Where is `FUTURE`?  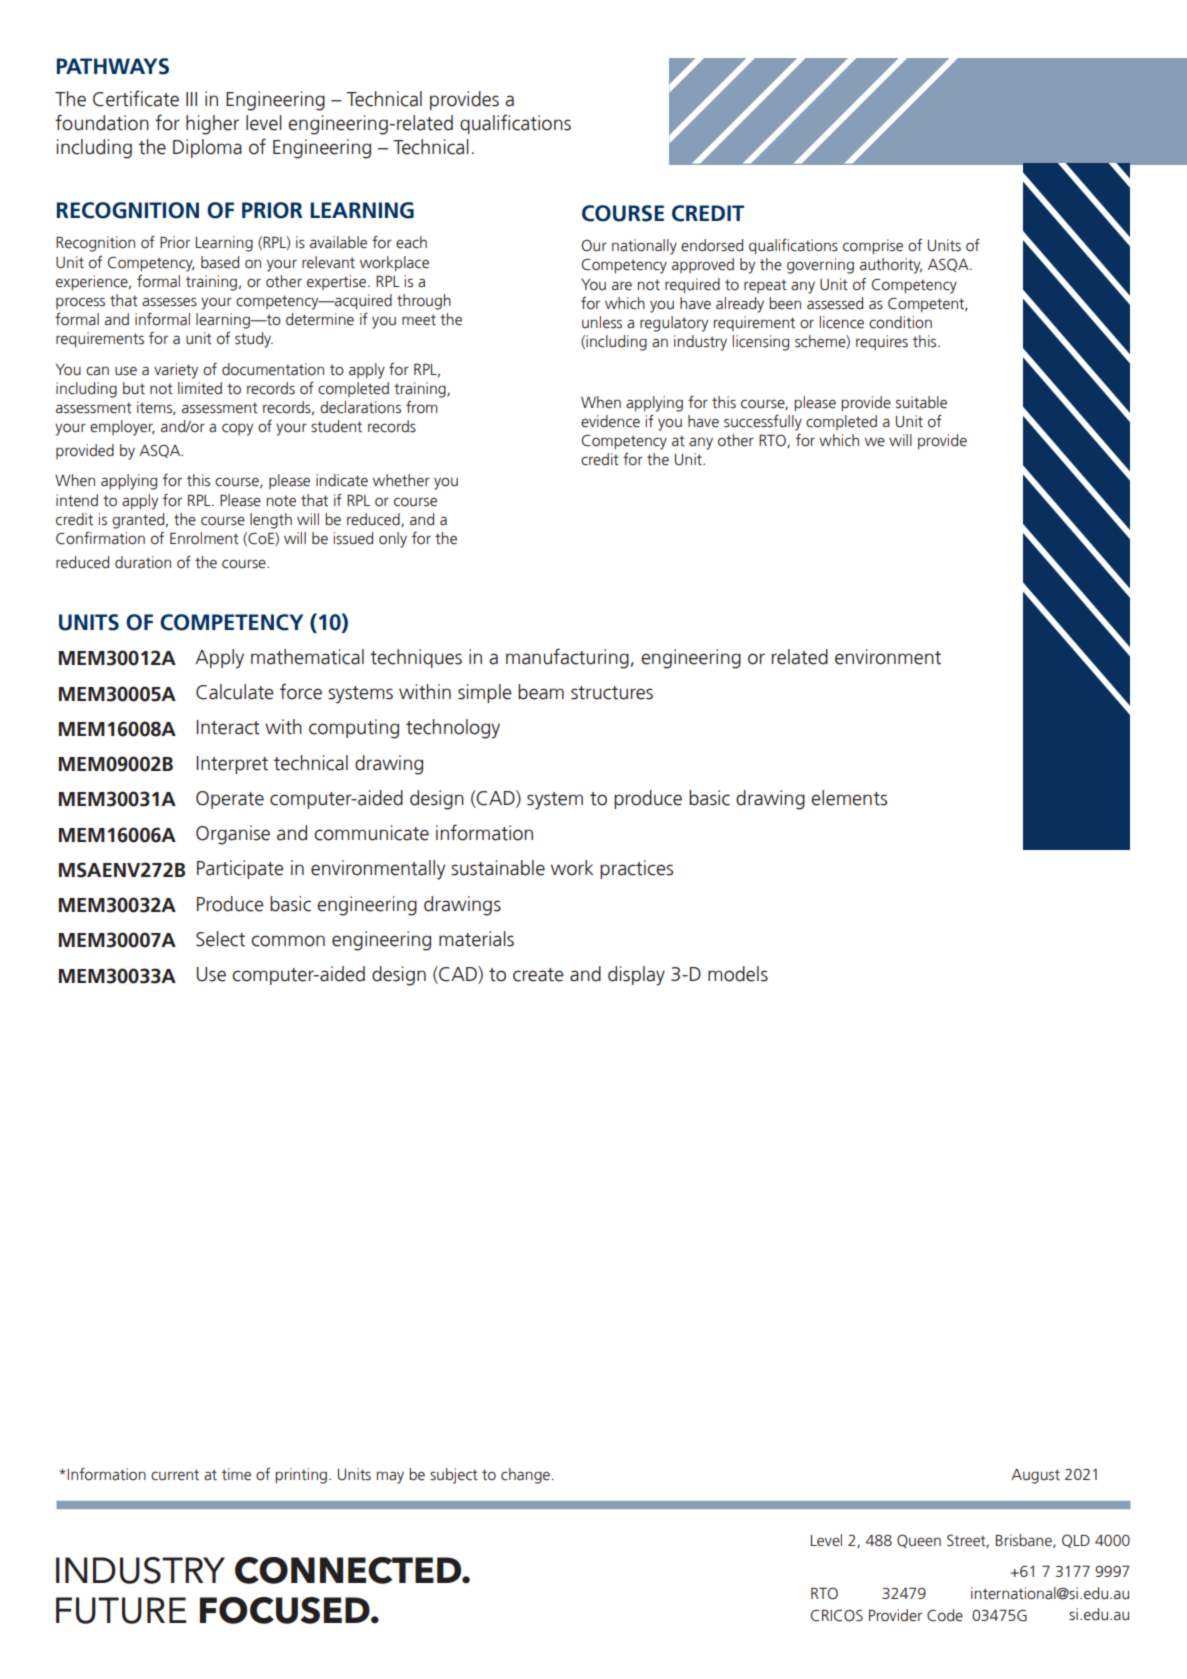
FUTURE is located at coordinates (121, 1610).
